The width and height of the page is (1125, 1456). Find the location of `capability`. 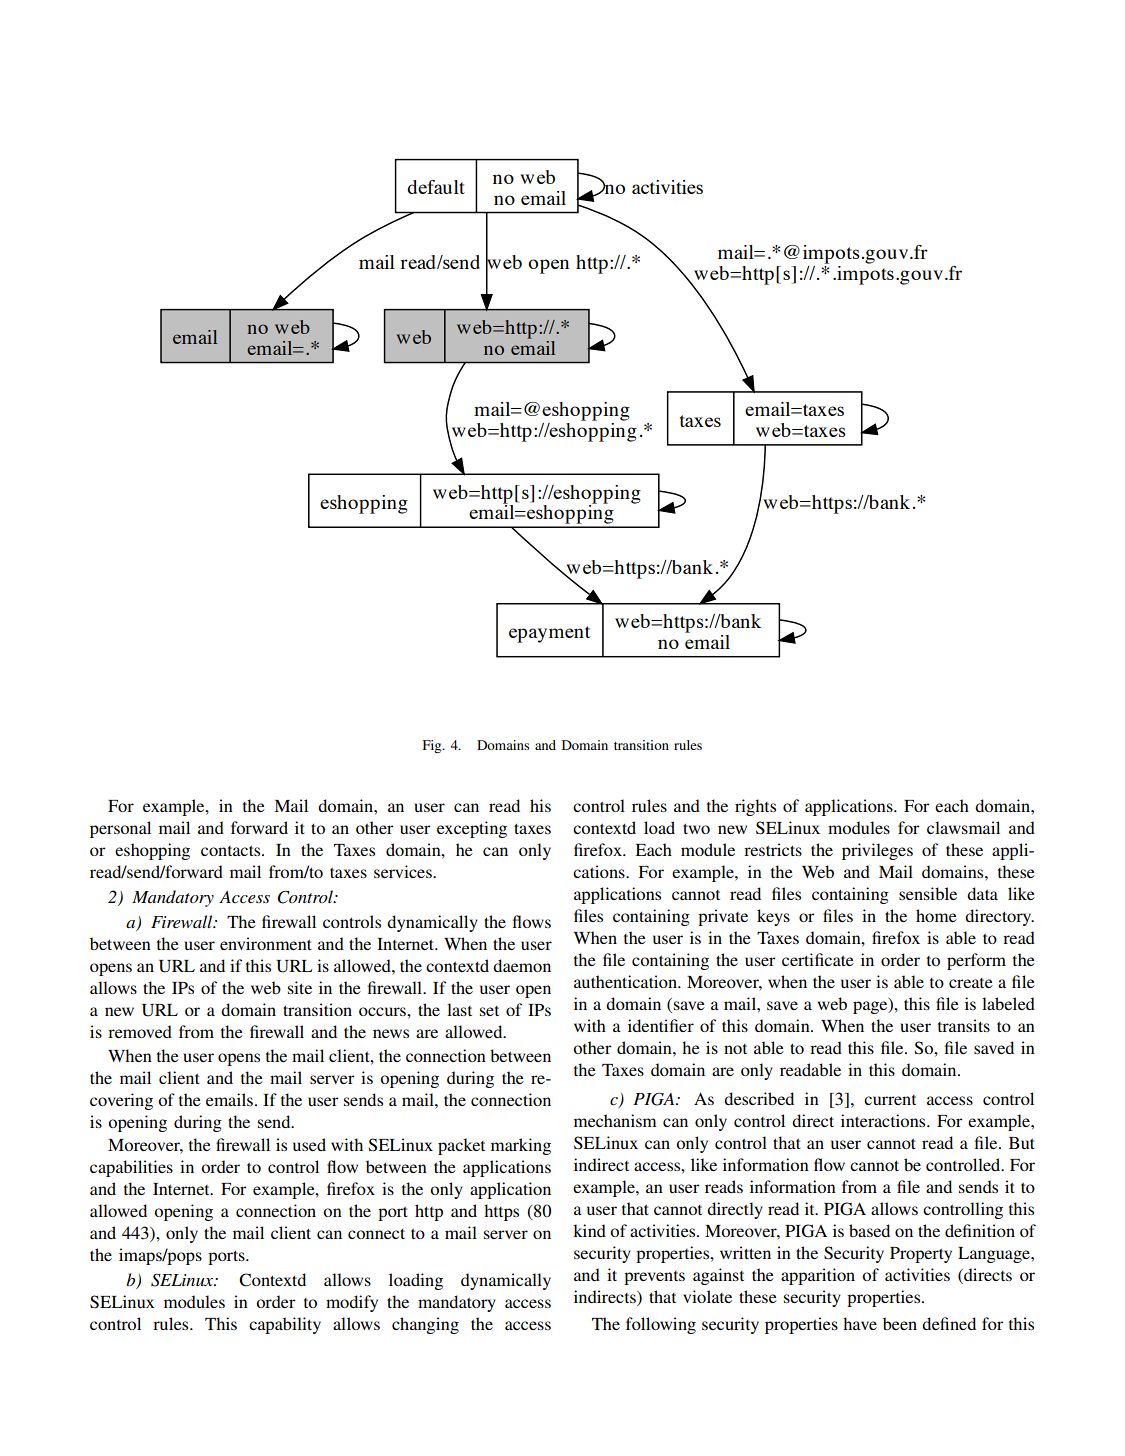

capability is located at coordinates (285, 1325).
